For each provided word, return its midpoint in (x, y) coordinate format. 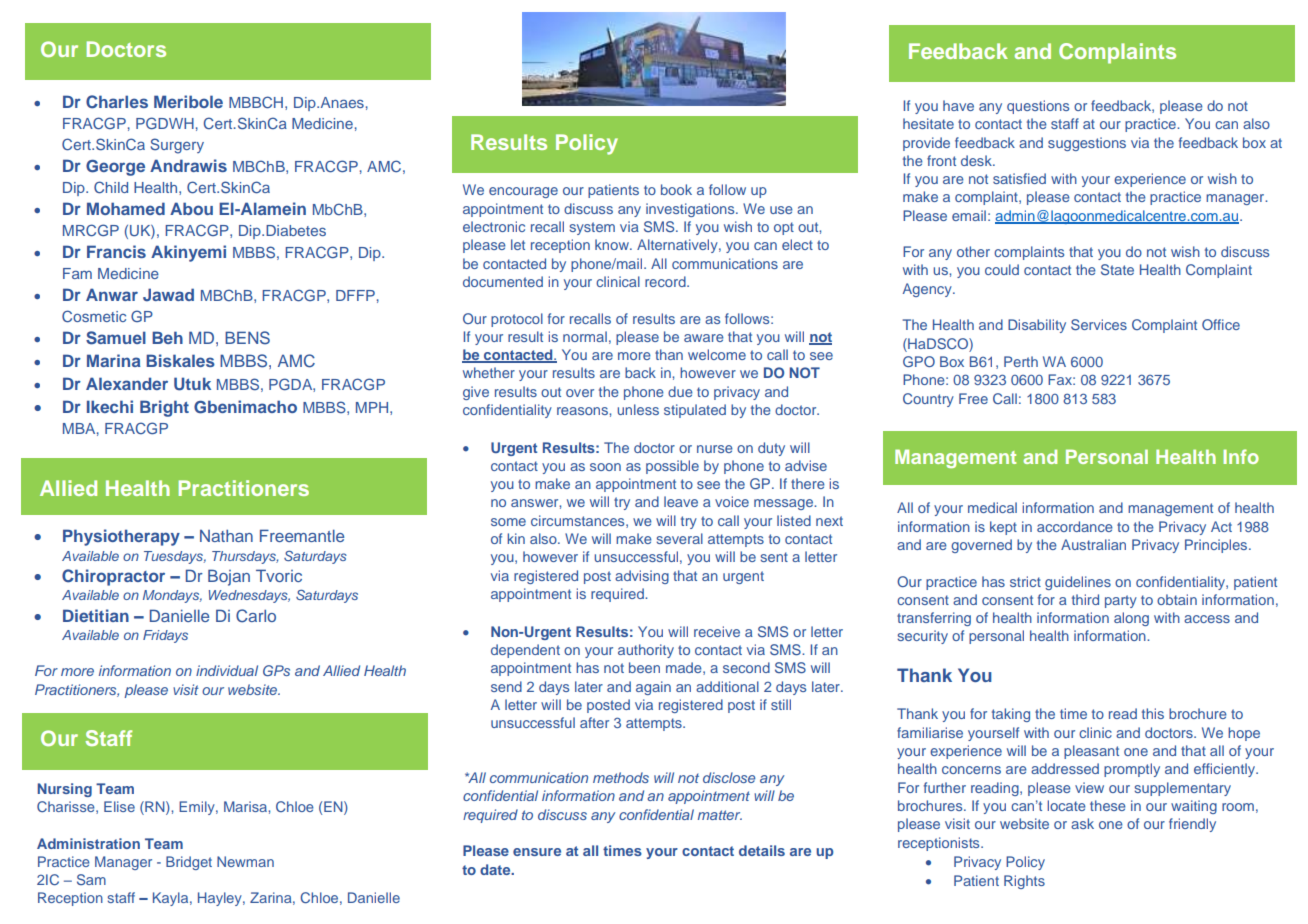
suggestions (1087, 144)
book (676, 189)
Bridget (189, 863)
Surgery (177, 146)
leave (681, 501)
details (762, 850)
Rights (1024, 882)
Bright (164, 408)
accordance (1075, 526)
